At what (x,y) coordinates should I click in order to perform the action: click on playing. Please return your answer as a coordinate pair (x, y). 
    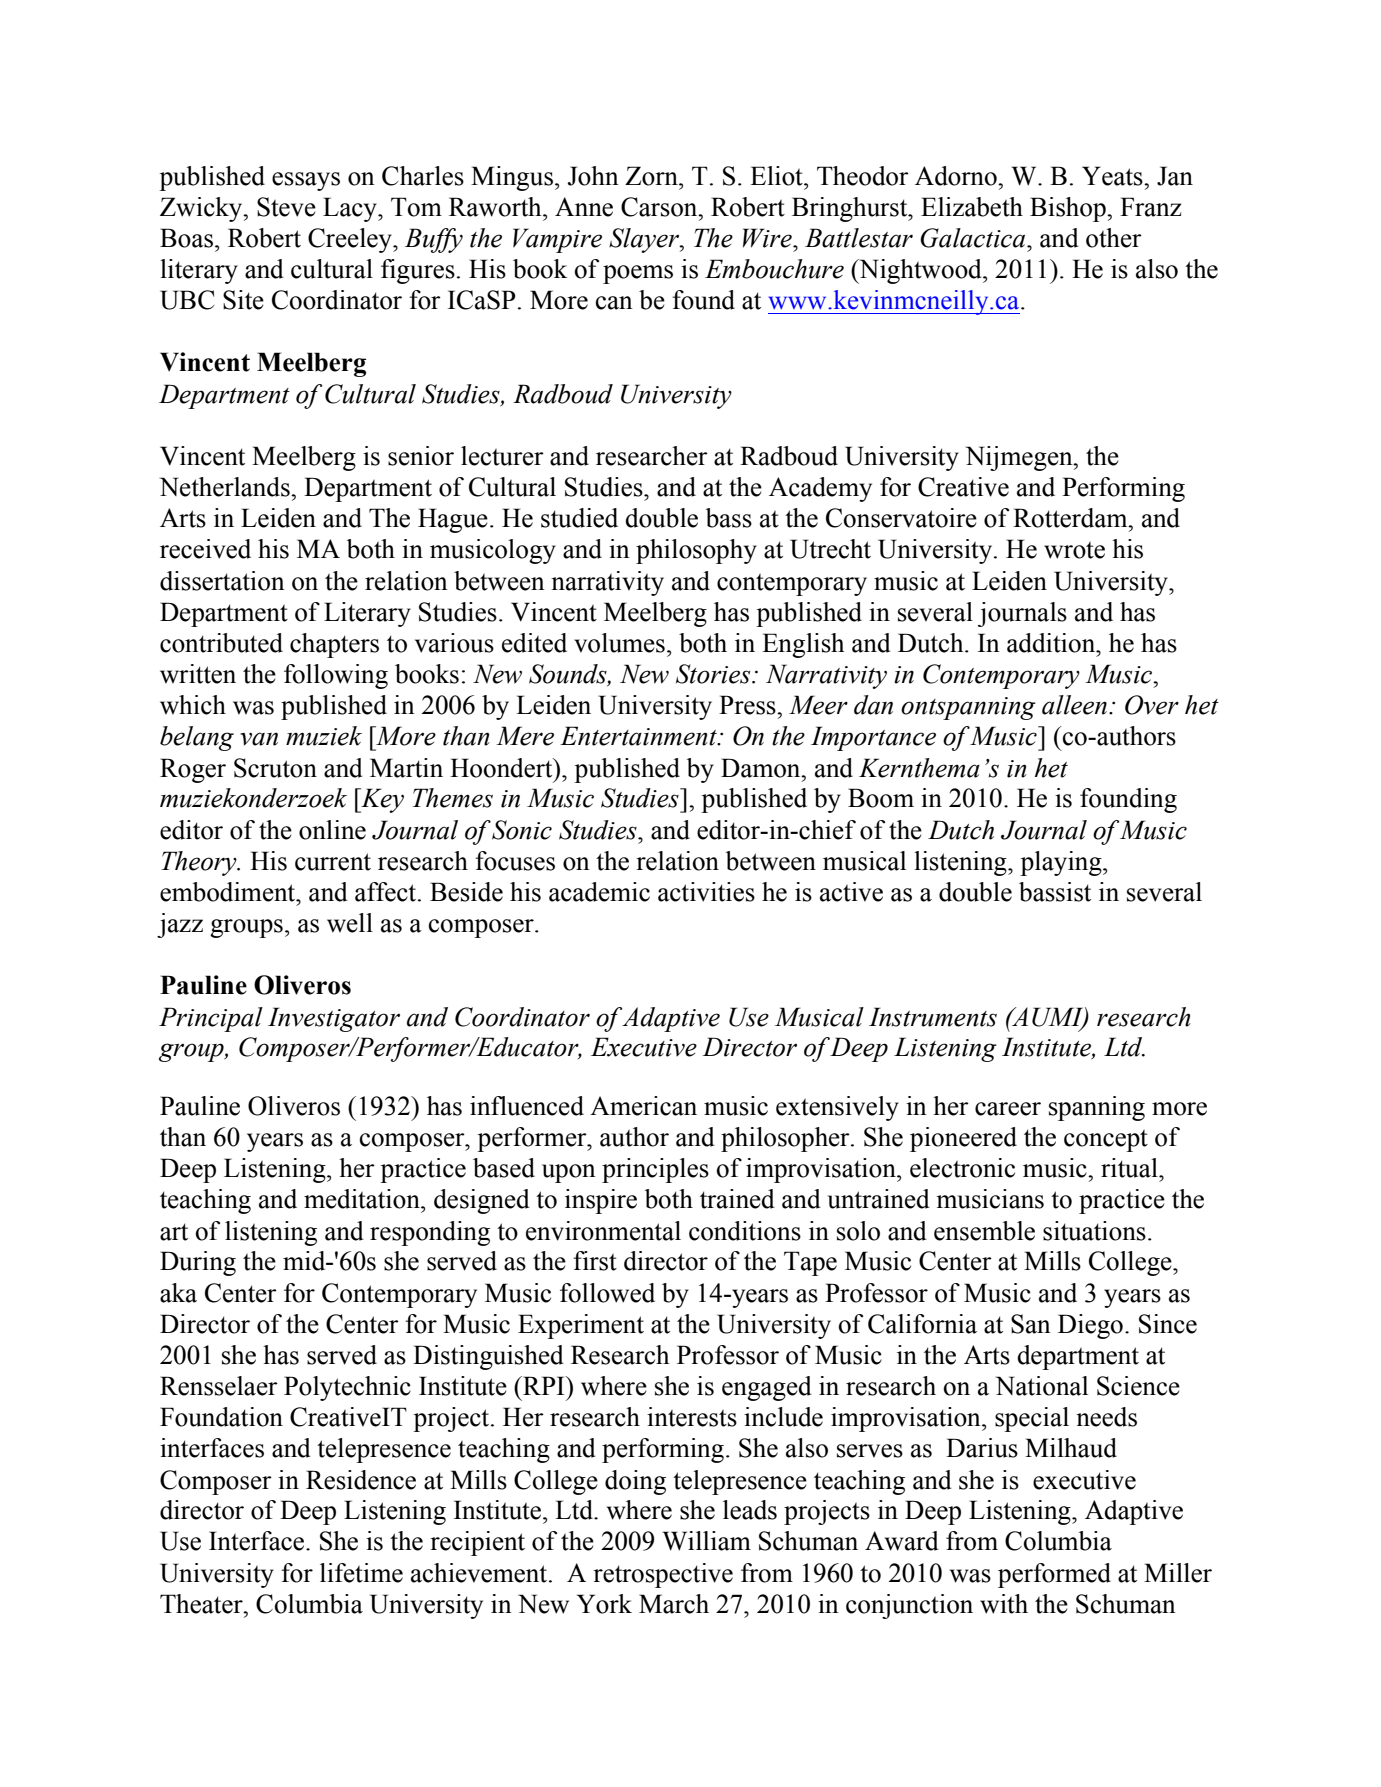
    Looking at the image, I should click on (1062, 863).
